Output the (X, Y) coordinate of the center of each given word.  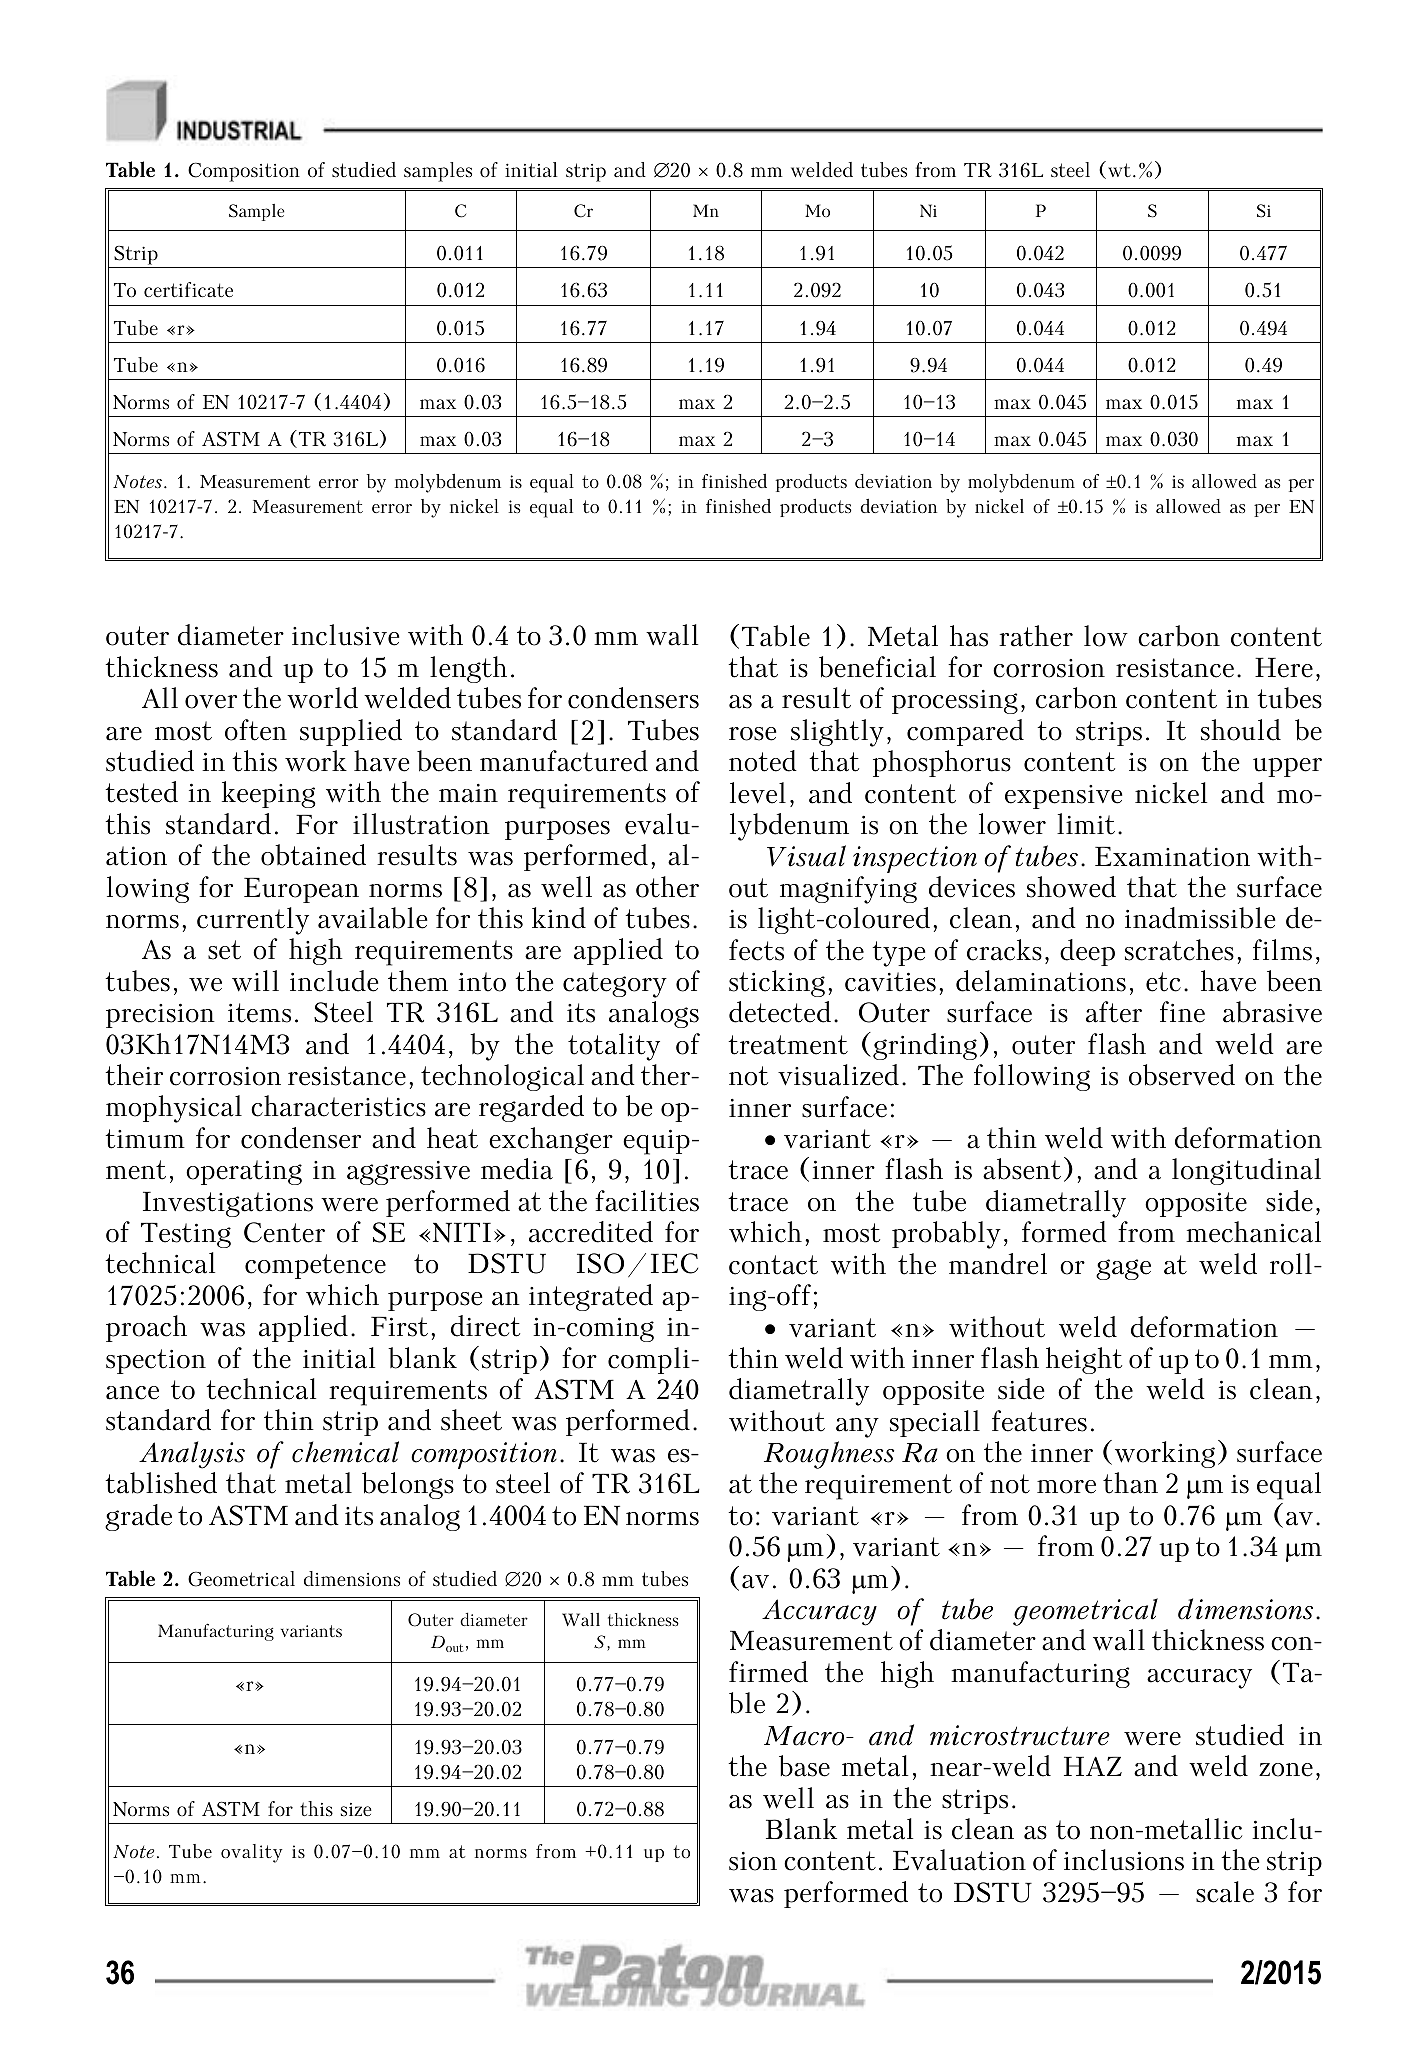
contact (773, 1265)
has (969, 636)
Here (1284, 668)
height (1084, 1360)
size (356, 1809)
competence (315, 1266)
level (758, 793)
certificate (188, 289)
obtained (313, 855)
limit (1086, 824)
